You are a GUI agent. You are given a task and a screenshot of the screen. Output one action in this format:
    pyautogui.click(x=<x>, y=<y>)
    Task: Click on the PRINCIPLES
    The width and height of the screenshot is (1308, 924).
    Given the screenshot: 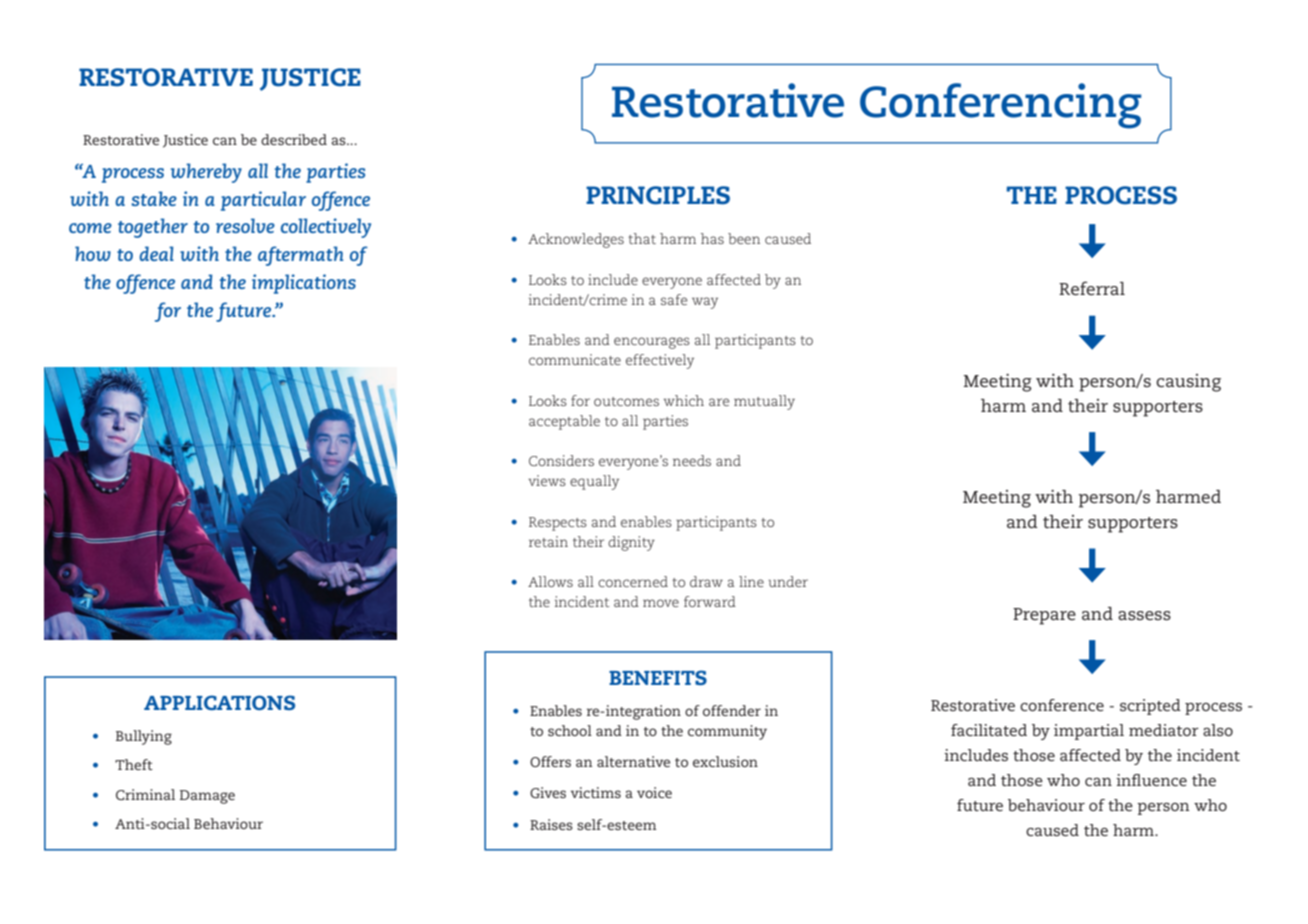 What is the action you would take?
    pyautogui.click(x=658, y=195)
